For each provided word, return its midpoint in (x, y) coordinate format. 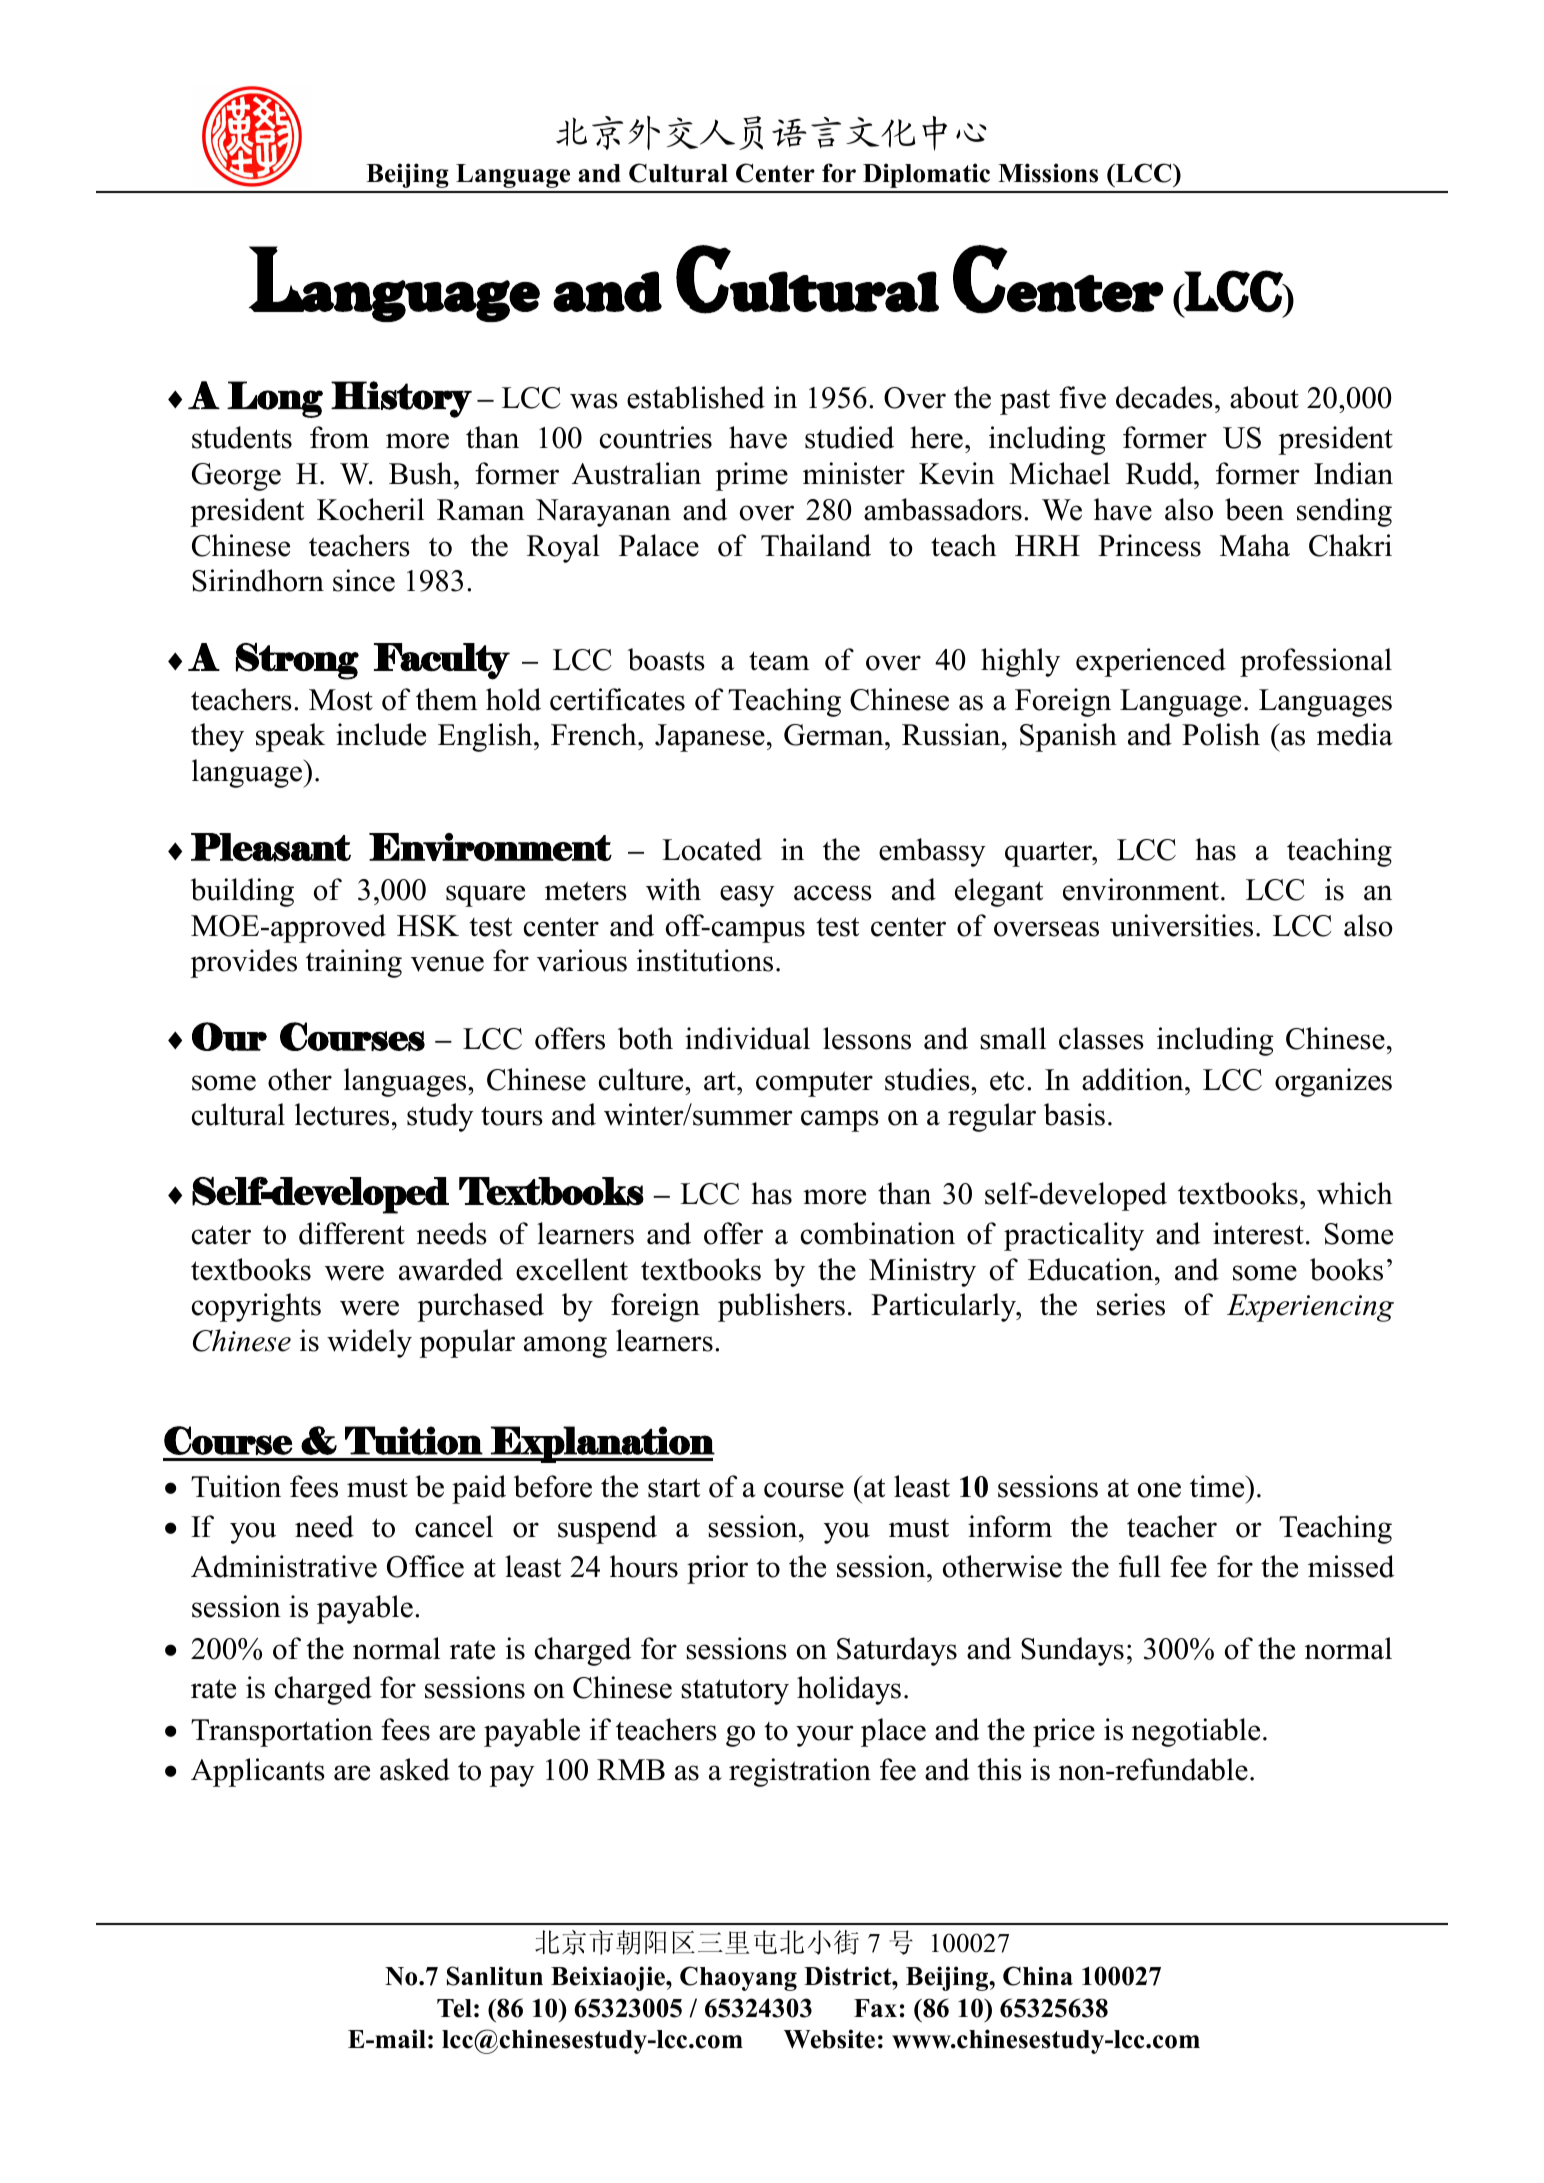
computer (814, 1084)
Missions (1048, 173)
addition (1134, 1079)
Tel (454, 2008)
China (1038, 1976)
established (696, 397)
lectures (342, 1114)
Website (829, 2039)
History (401, 399)
